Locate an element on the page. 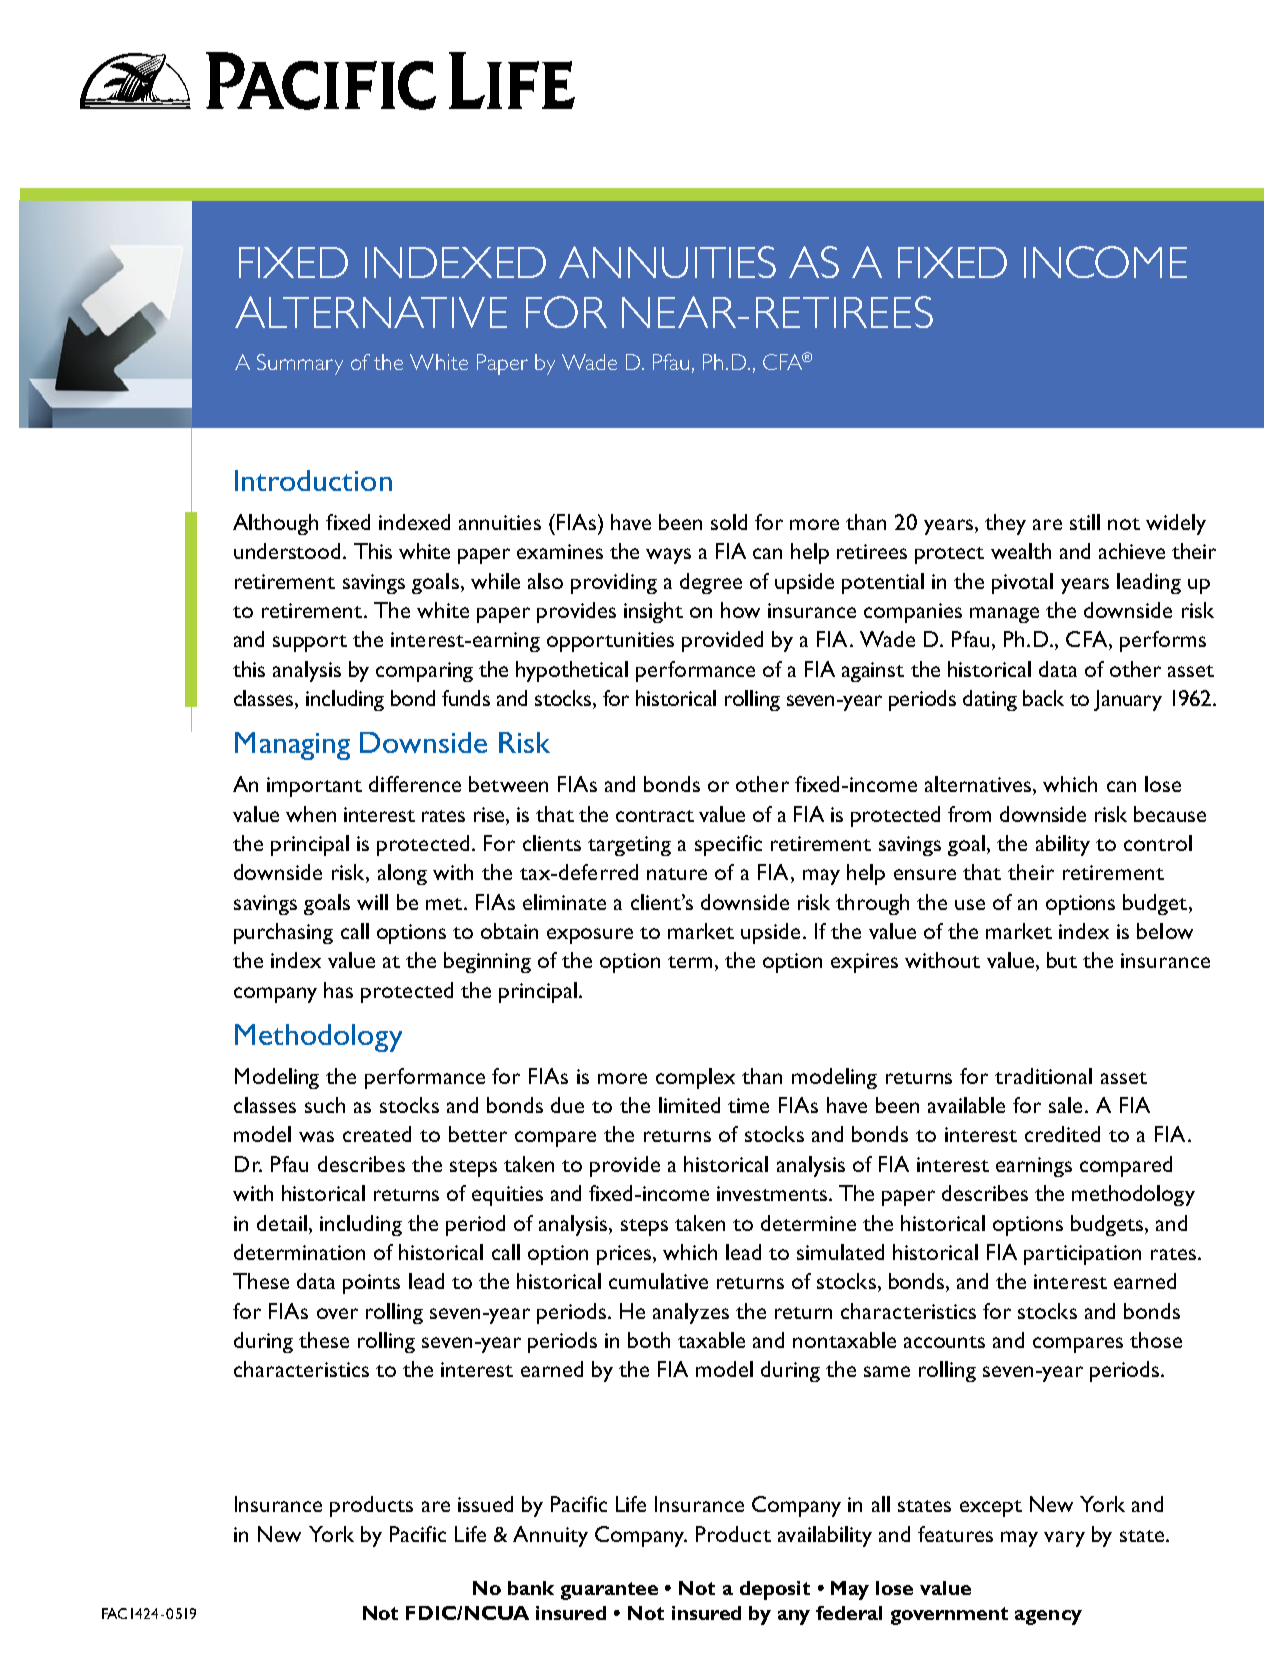  comparing is located at coordinates (424, 672).
